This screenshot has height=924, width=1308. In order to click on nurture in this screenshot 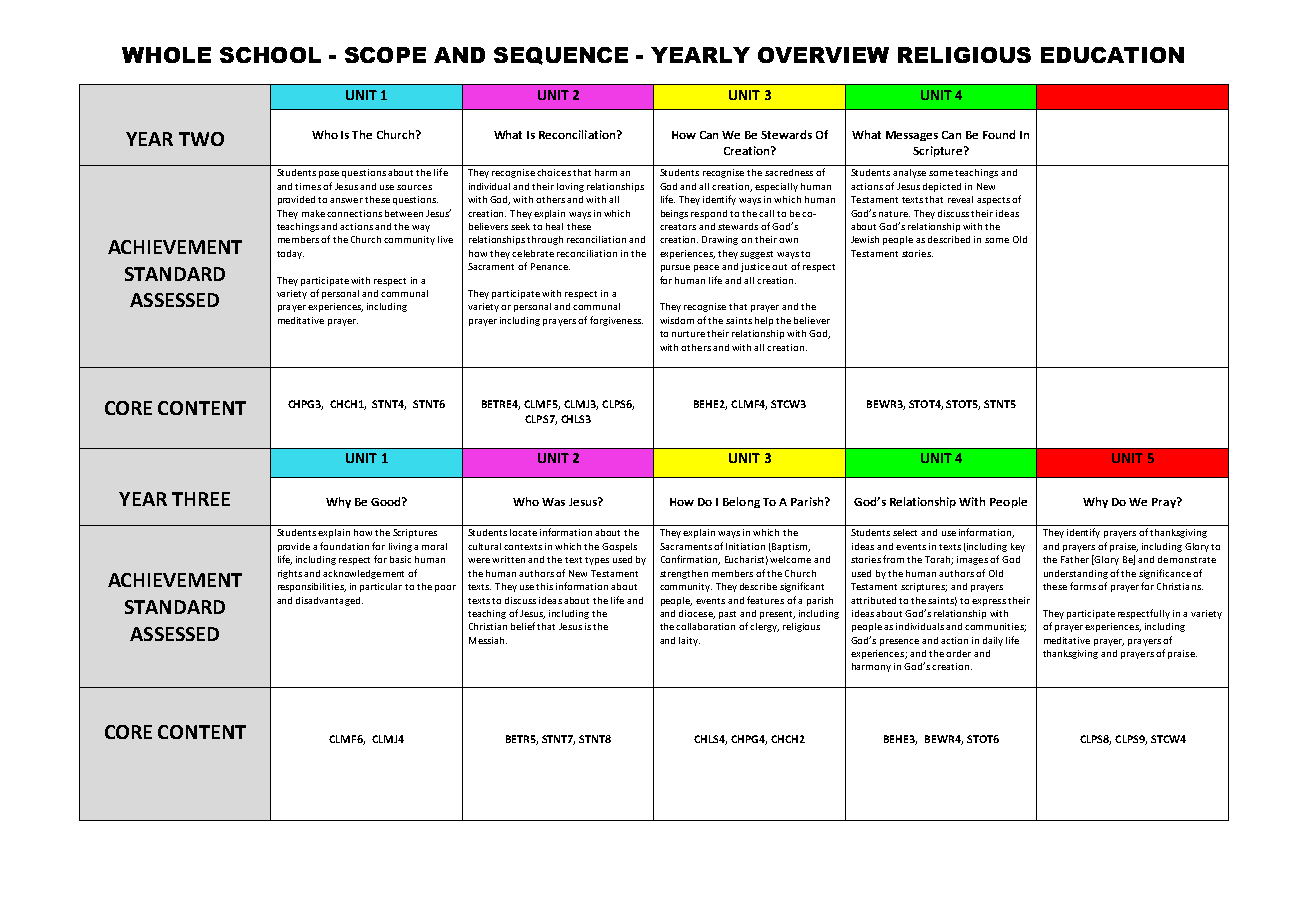, I will do `click(690, 334)`.
